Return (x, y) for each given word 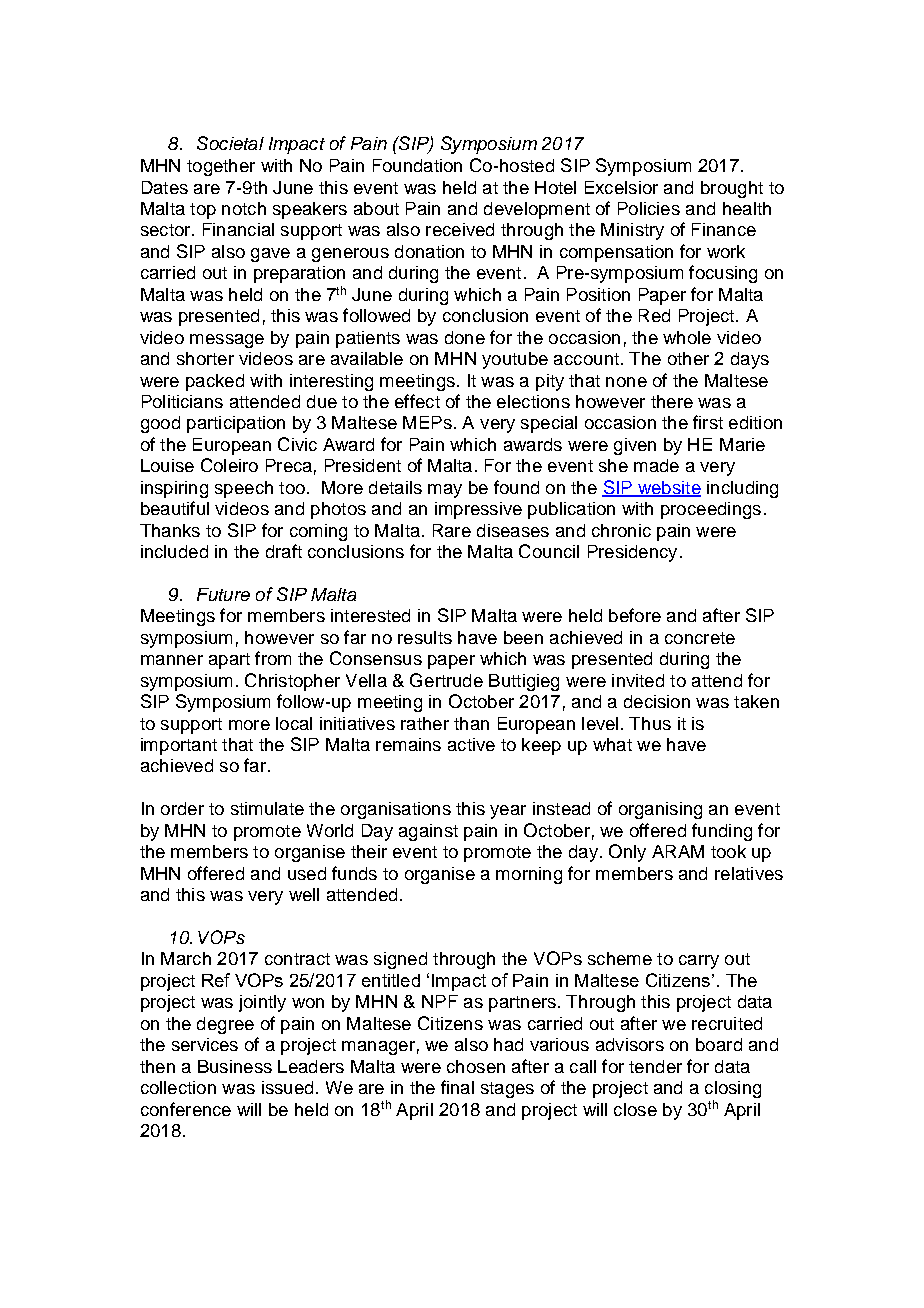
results (425, 637)
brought (732, 189)
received (460, 229)
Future (223, 594)
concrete (700, 638)
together (221, 167)
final (457, 1087)
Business (235, 1066)
